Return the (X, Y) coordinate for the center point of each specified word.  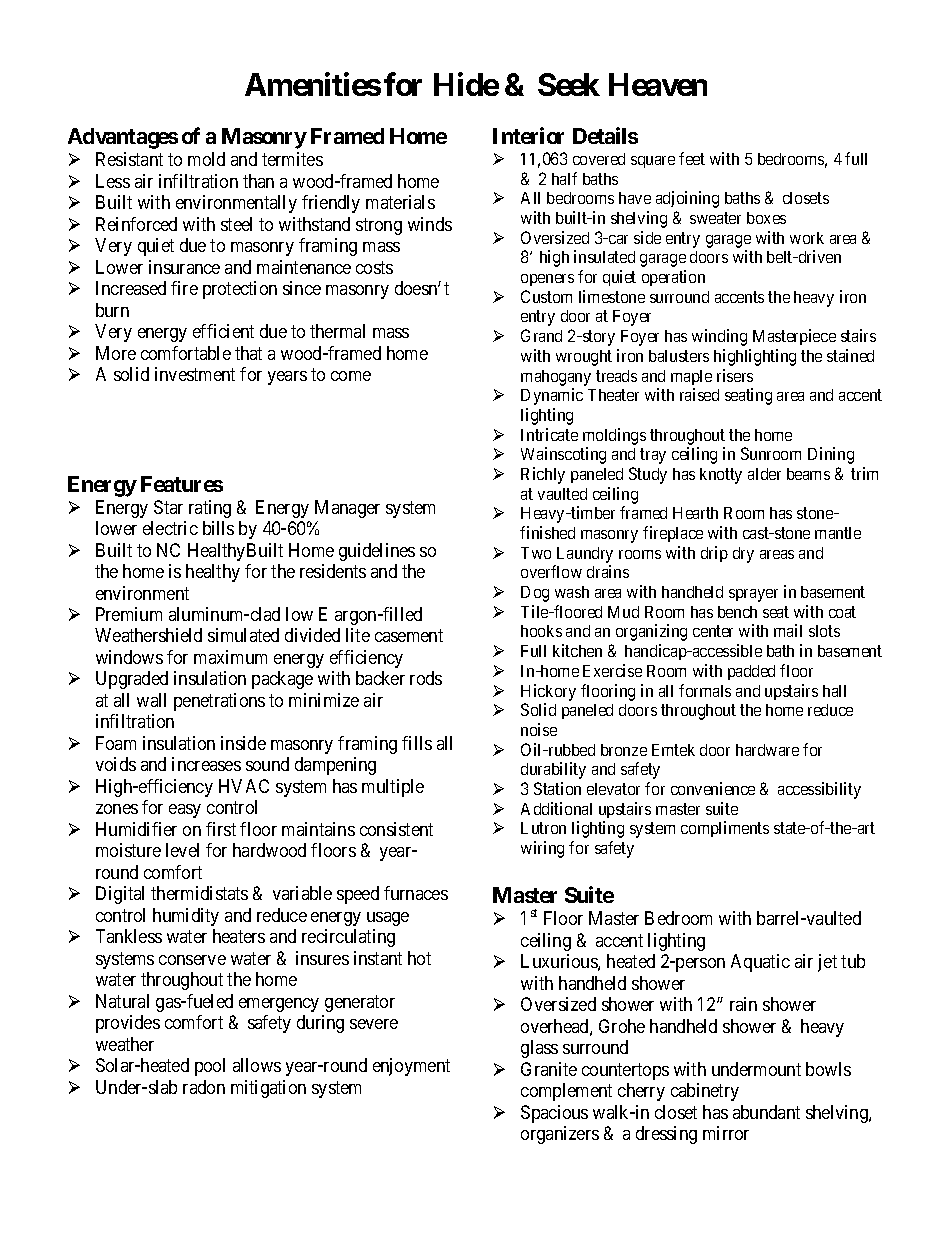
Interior (528, 135)
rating (210, 509)
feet (692, 158)
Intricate (549, 434)
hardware (767, 750)
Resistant (129, 159)
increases (206, 764)
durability (553, 770)
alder (764, 474)
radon (204, 1087)
